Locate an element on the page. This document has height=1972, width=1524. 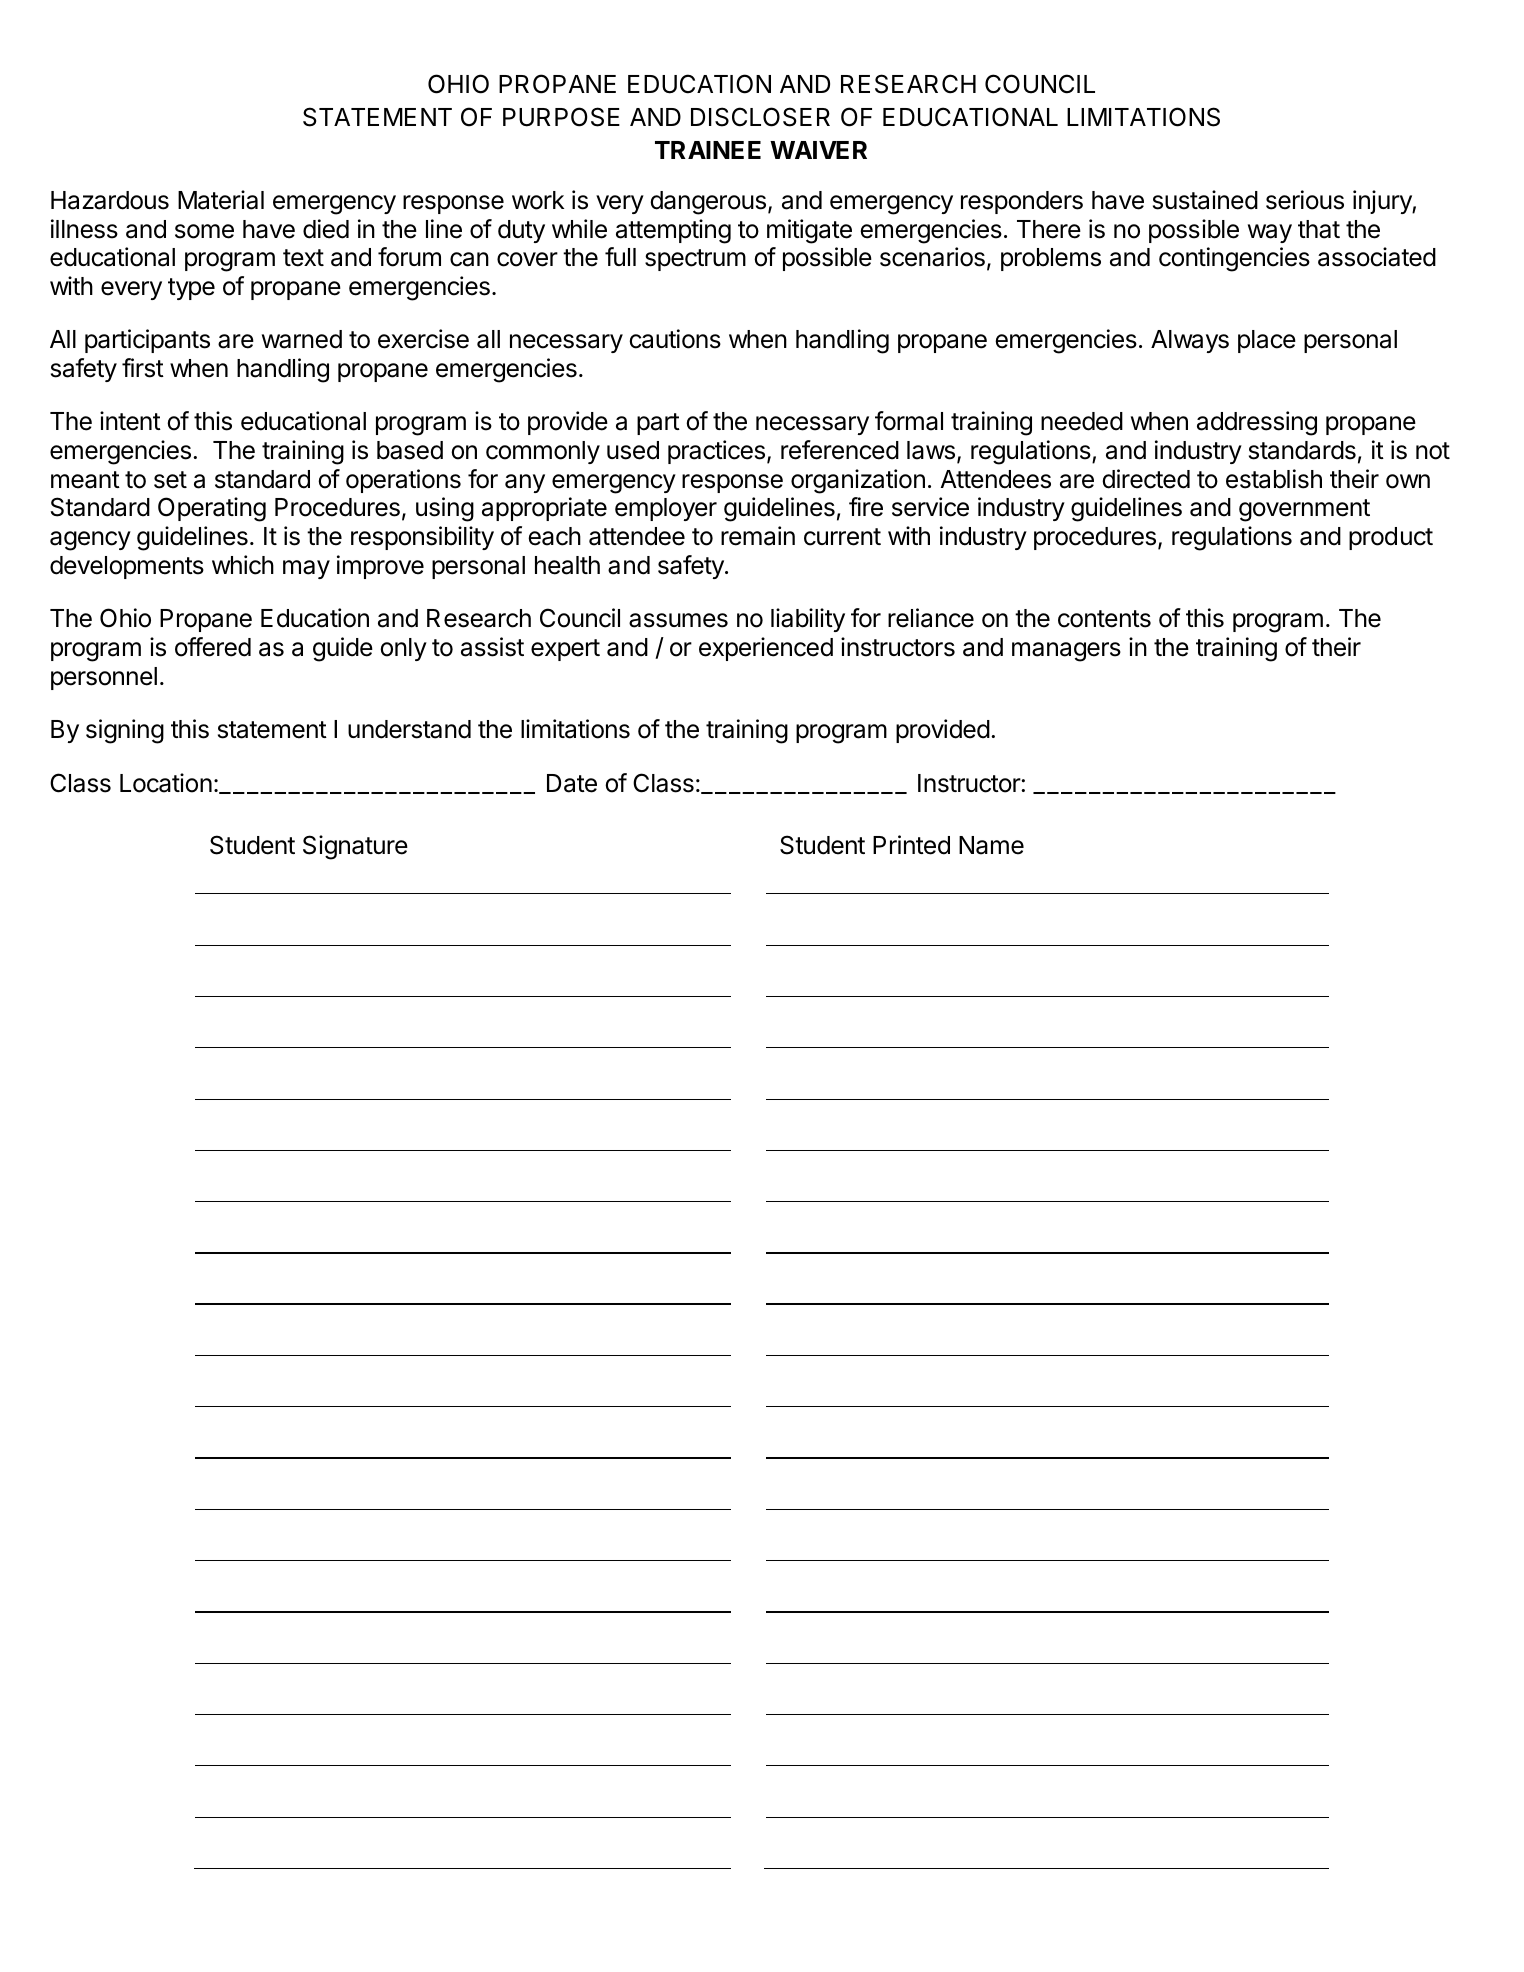
serious is located at coordinates (1305, 200).
